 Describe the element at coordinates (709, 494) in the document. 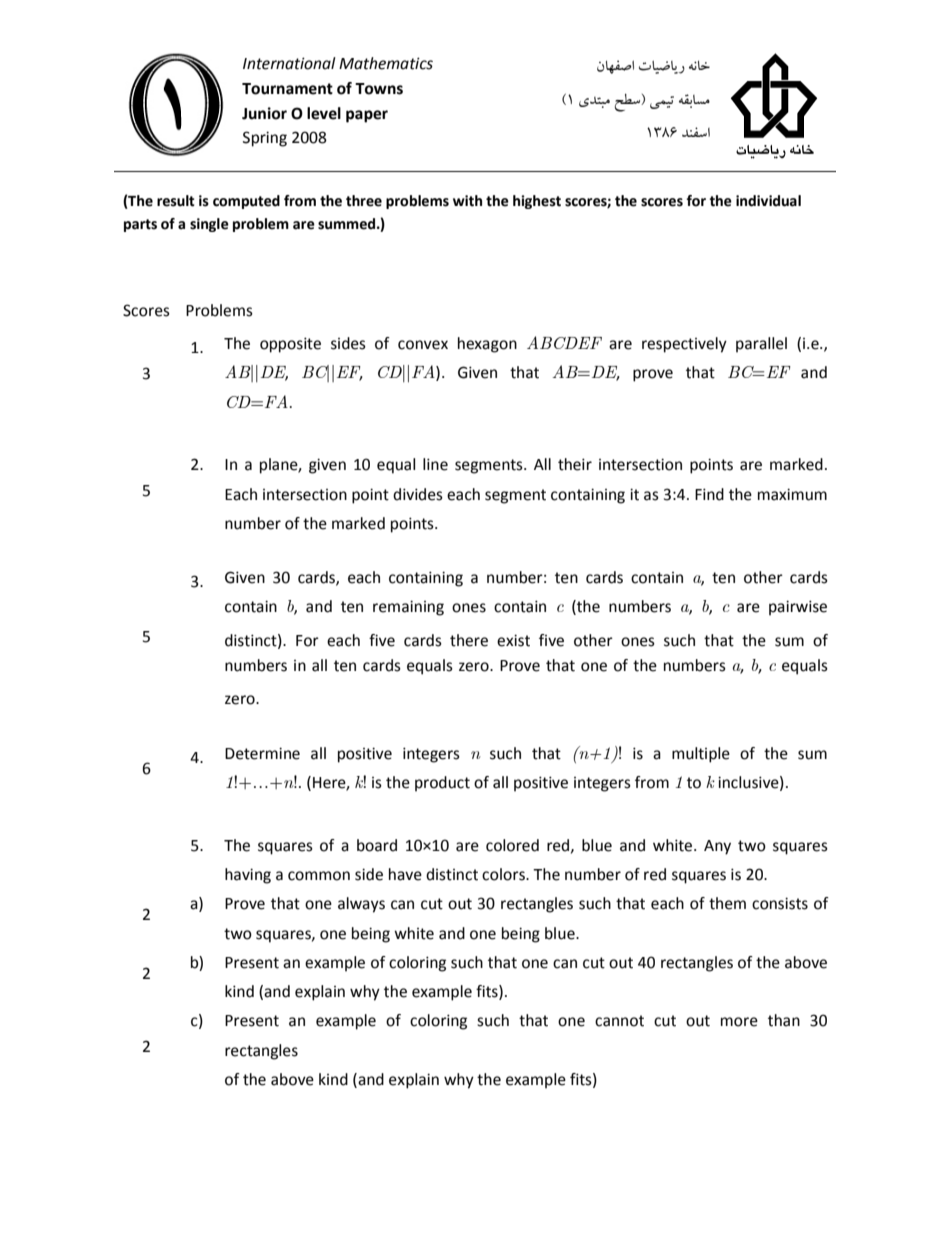

I see `Find` at that location.
